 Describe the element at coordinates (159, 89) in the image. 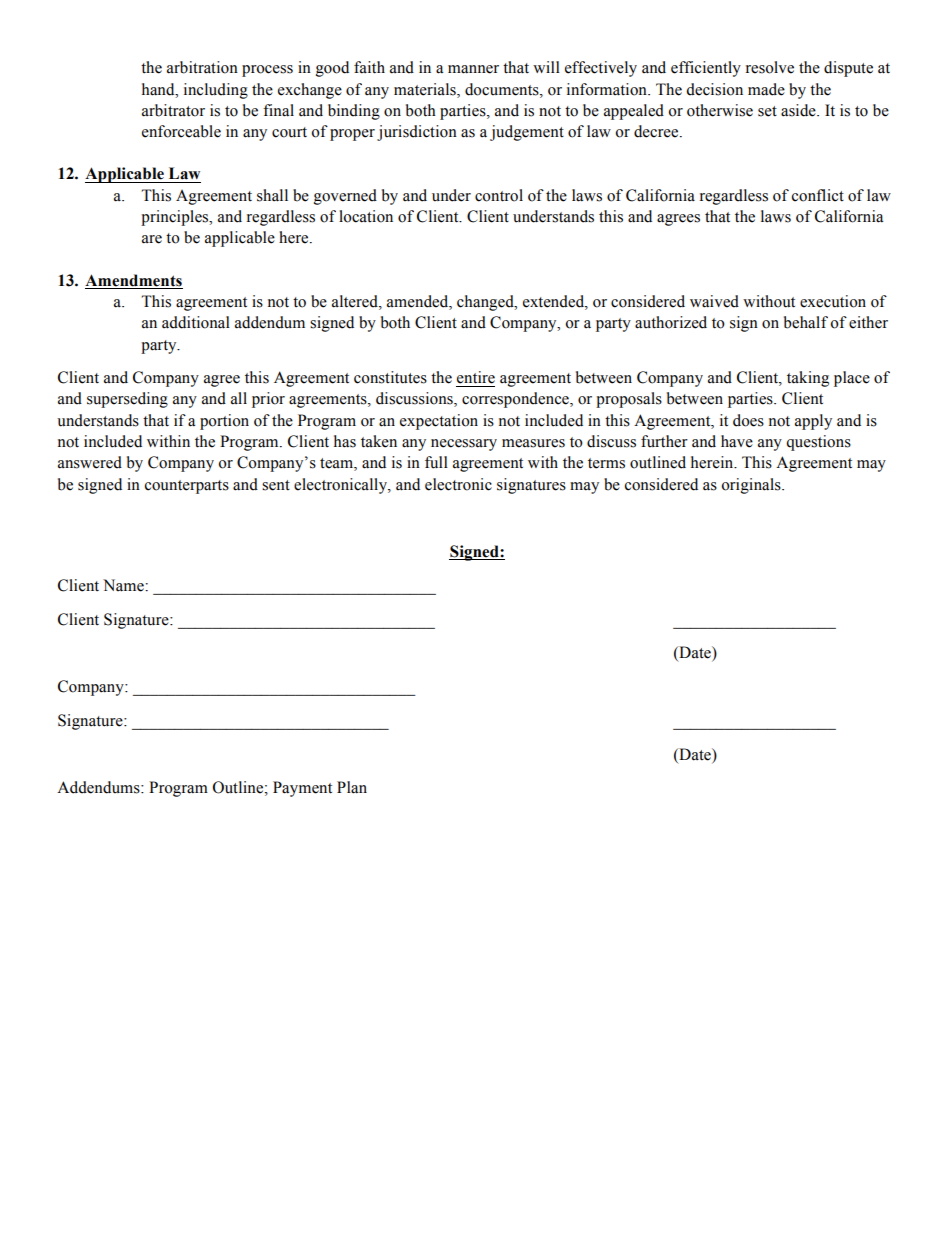

I see `hand` at that location.
